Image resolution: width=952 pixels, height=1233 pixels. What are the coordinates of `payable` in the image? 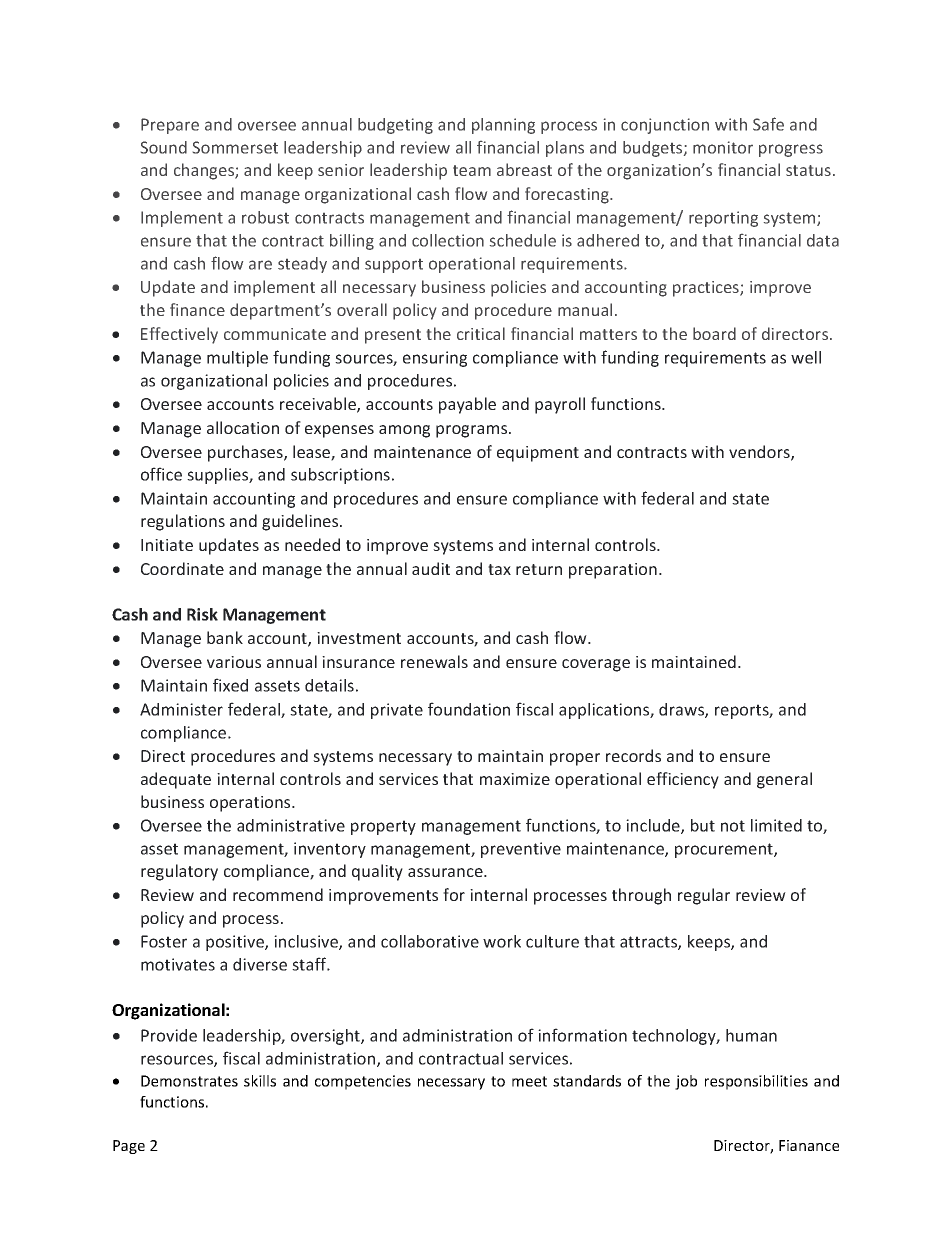 It's located at (467, 405).
